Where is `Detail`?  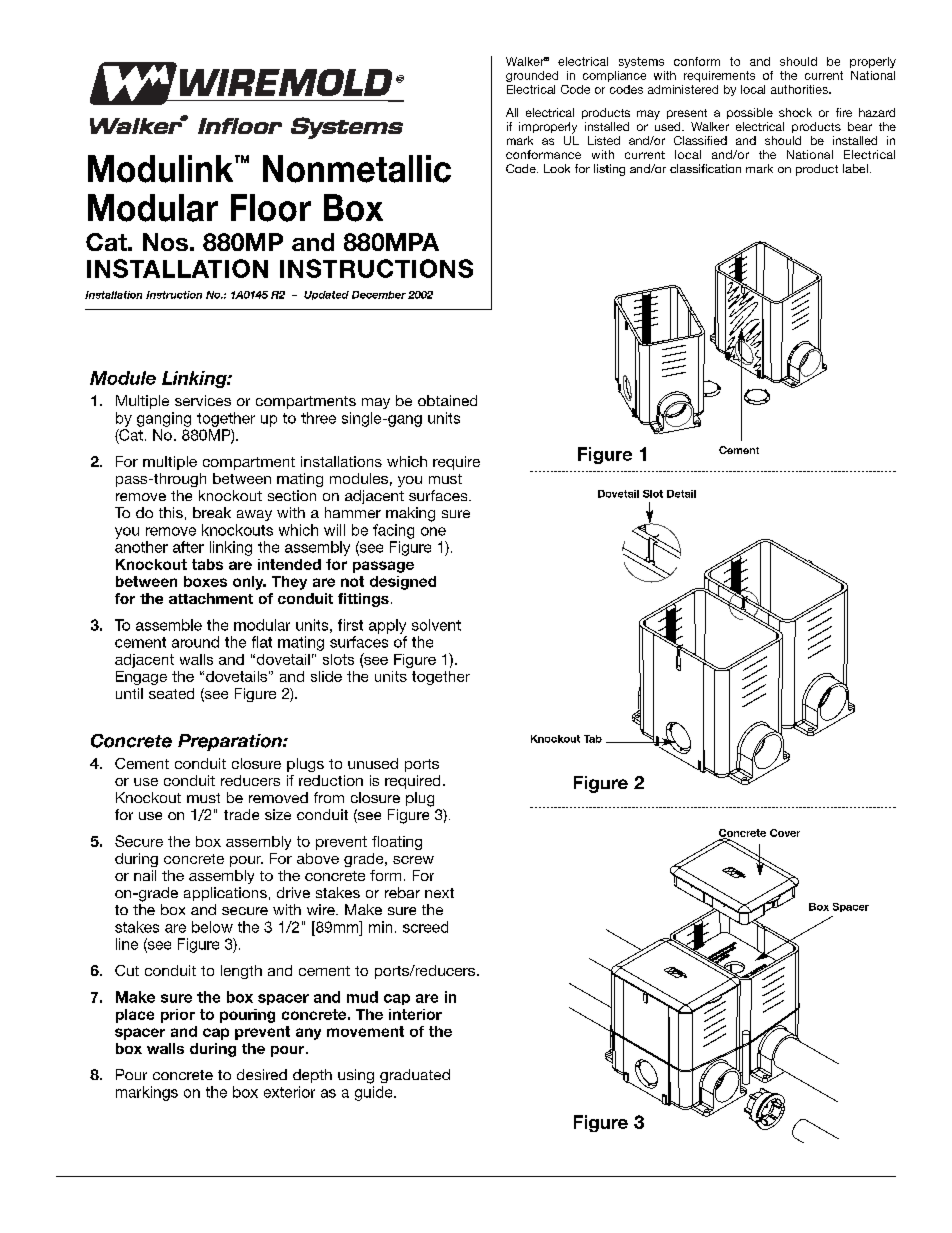
Detail is located at coordinates (681, 494).
